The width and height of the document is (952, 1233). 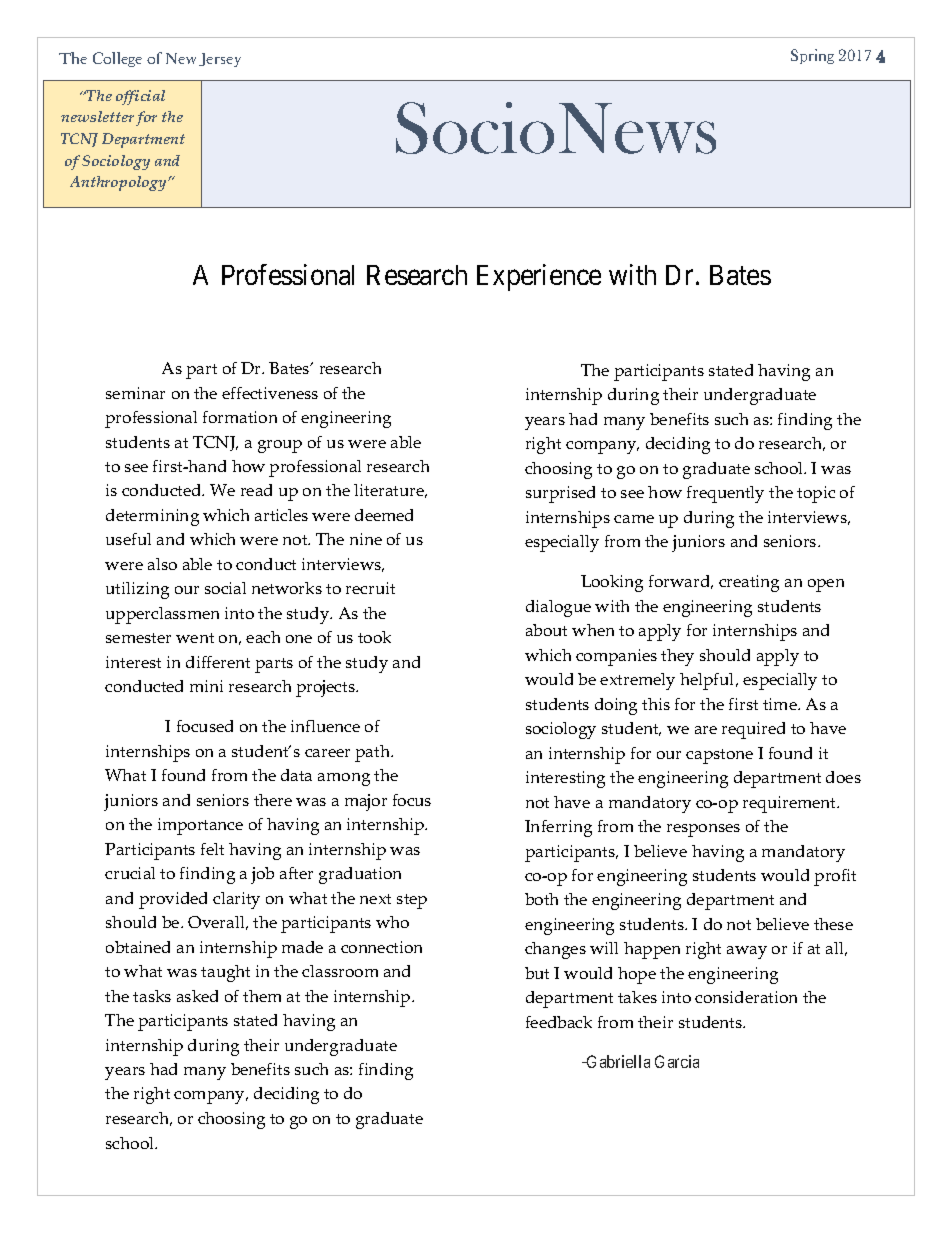 What do you see at coordinates (753, 730) in the document?
I see `required` at bounding box center [753, 730].
